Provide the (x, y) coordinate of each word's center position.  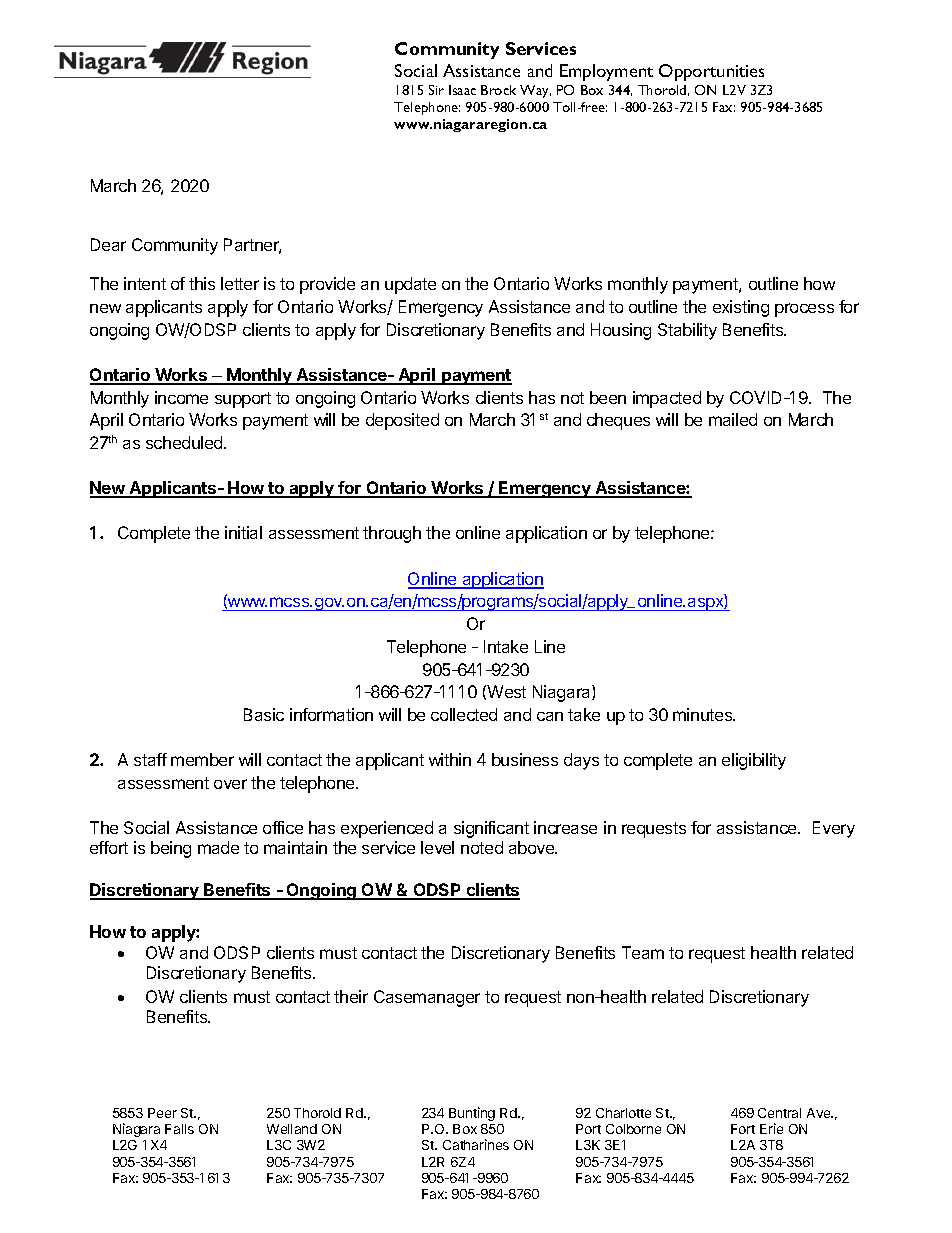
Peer (162, 1113)
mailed (733, 419)
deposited (402, 421)
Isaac (462, 90)
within (450, 759)
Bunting (472, 1114)
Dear (108, 244)
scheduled (185, 442)
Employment (606, 72)
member (202, 759)
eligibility (754, 761)
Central (779, 1113)
